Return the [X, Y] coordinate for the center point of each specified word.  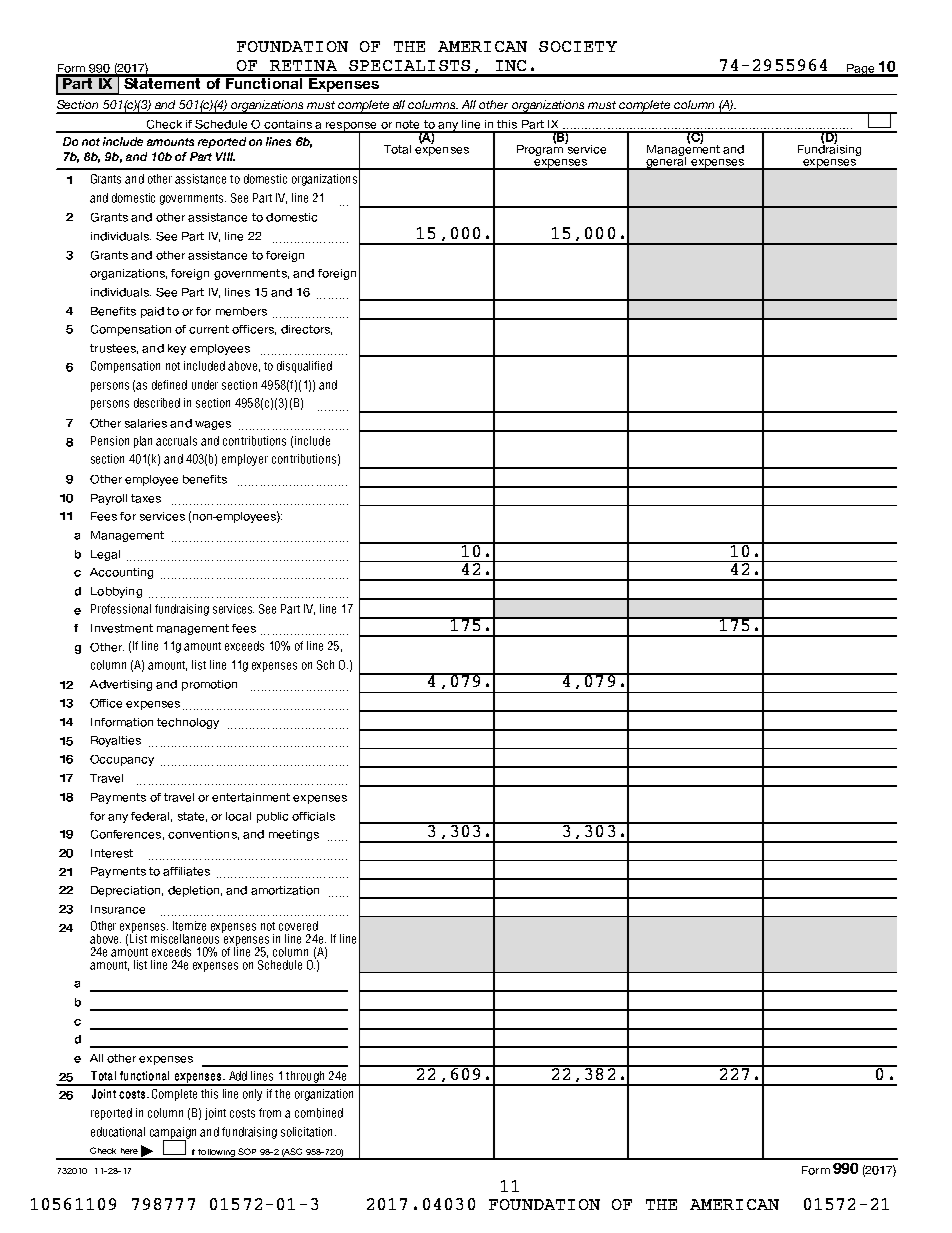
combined [319, 1113]
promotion [209, 685]
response [352, 127]
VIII [225, 156]
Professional [121, 609]
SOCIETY [578, 46]
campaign [173, 1134]
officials [313, 816]
